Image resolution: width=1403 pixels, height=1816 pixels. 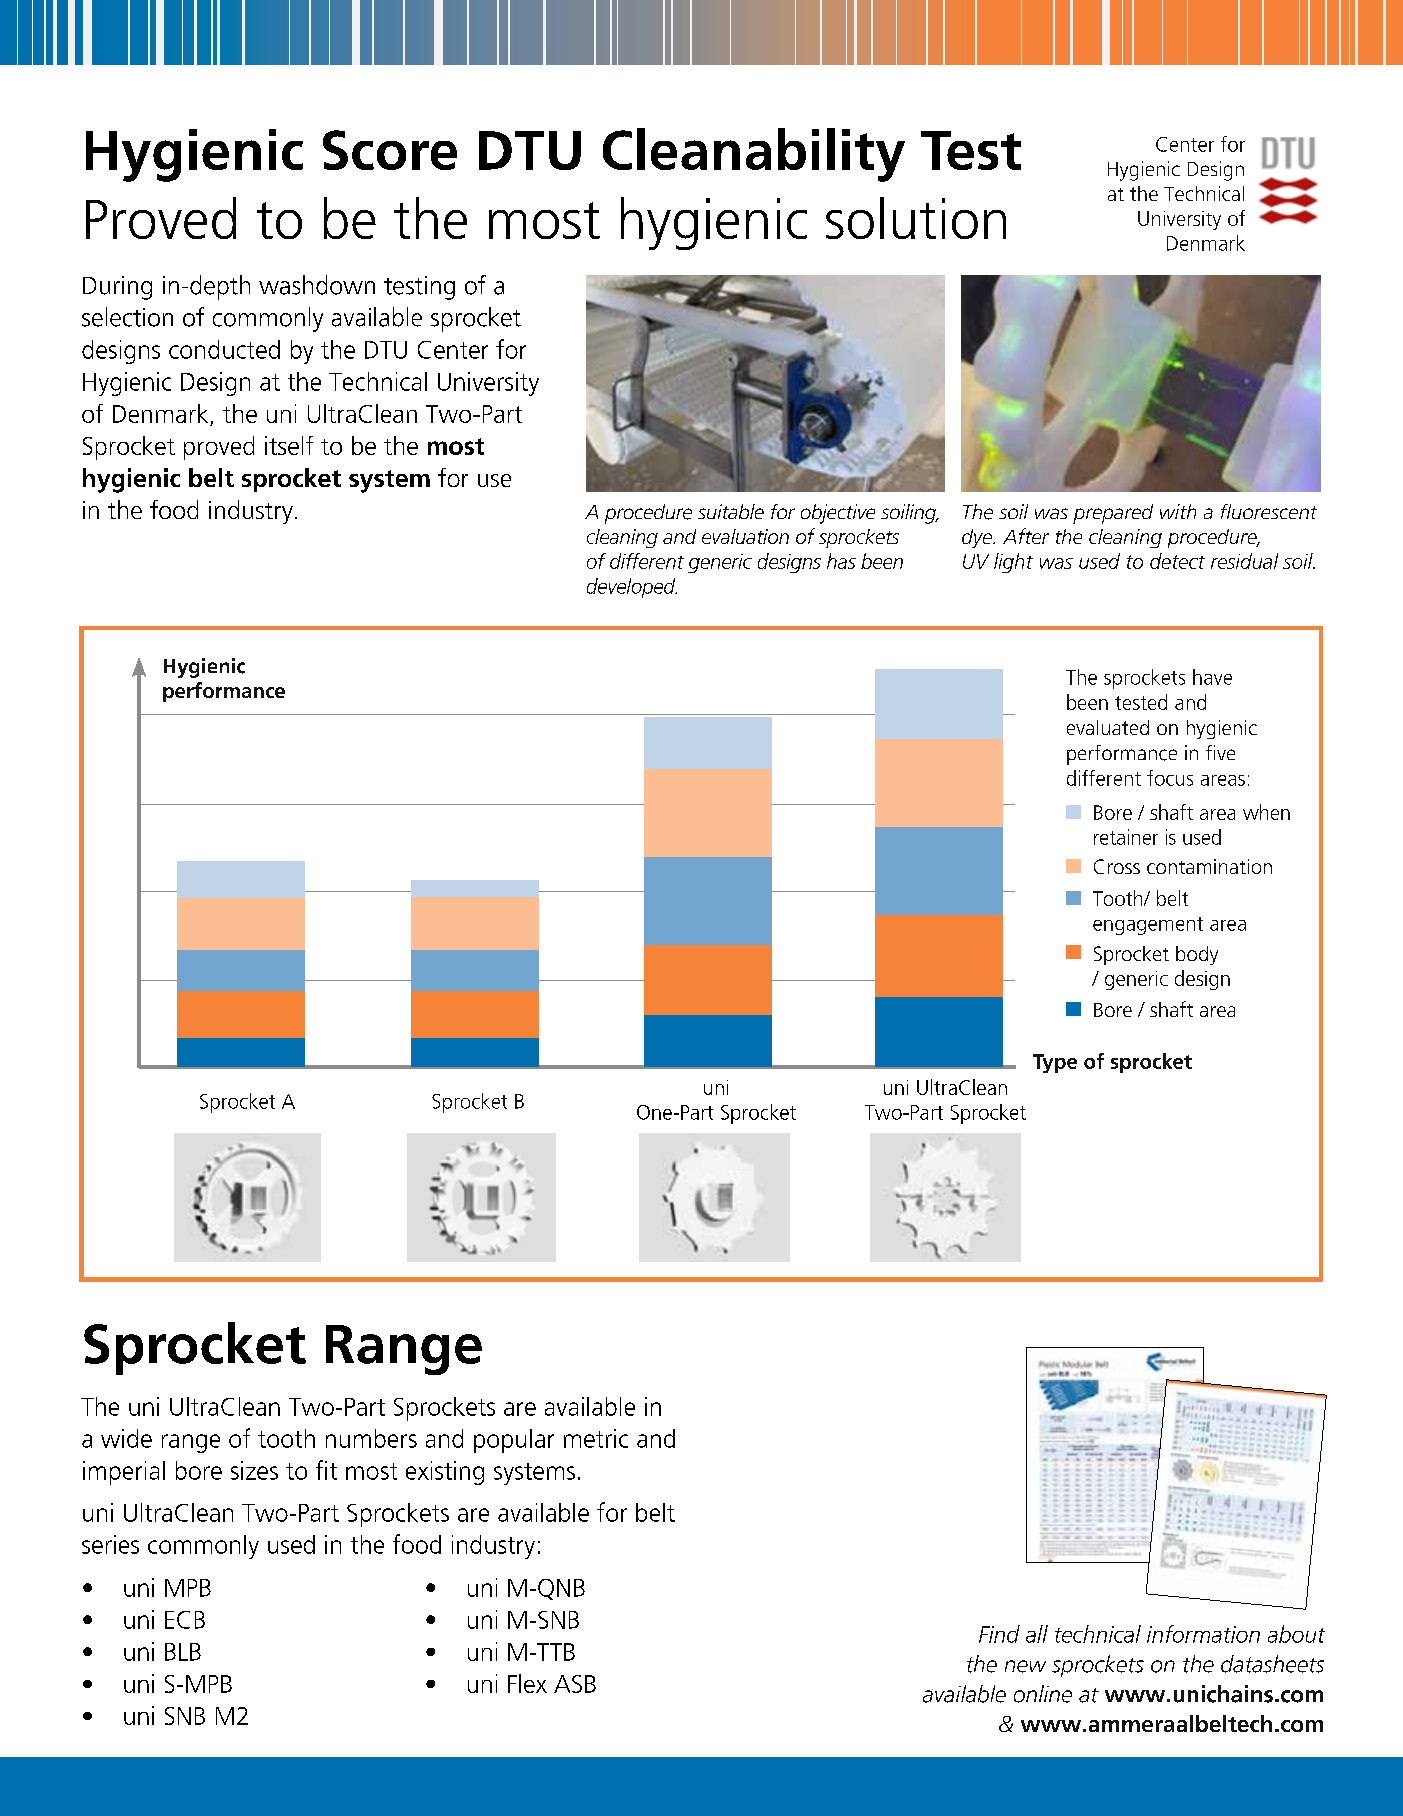 What do you see at coordinates (185, 1620) in the image?
I see `ECB` at bounding box center [185, 1620].
